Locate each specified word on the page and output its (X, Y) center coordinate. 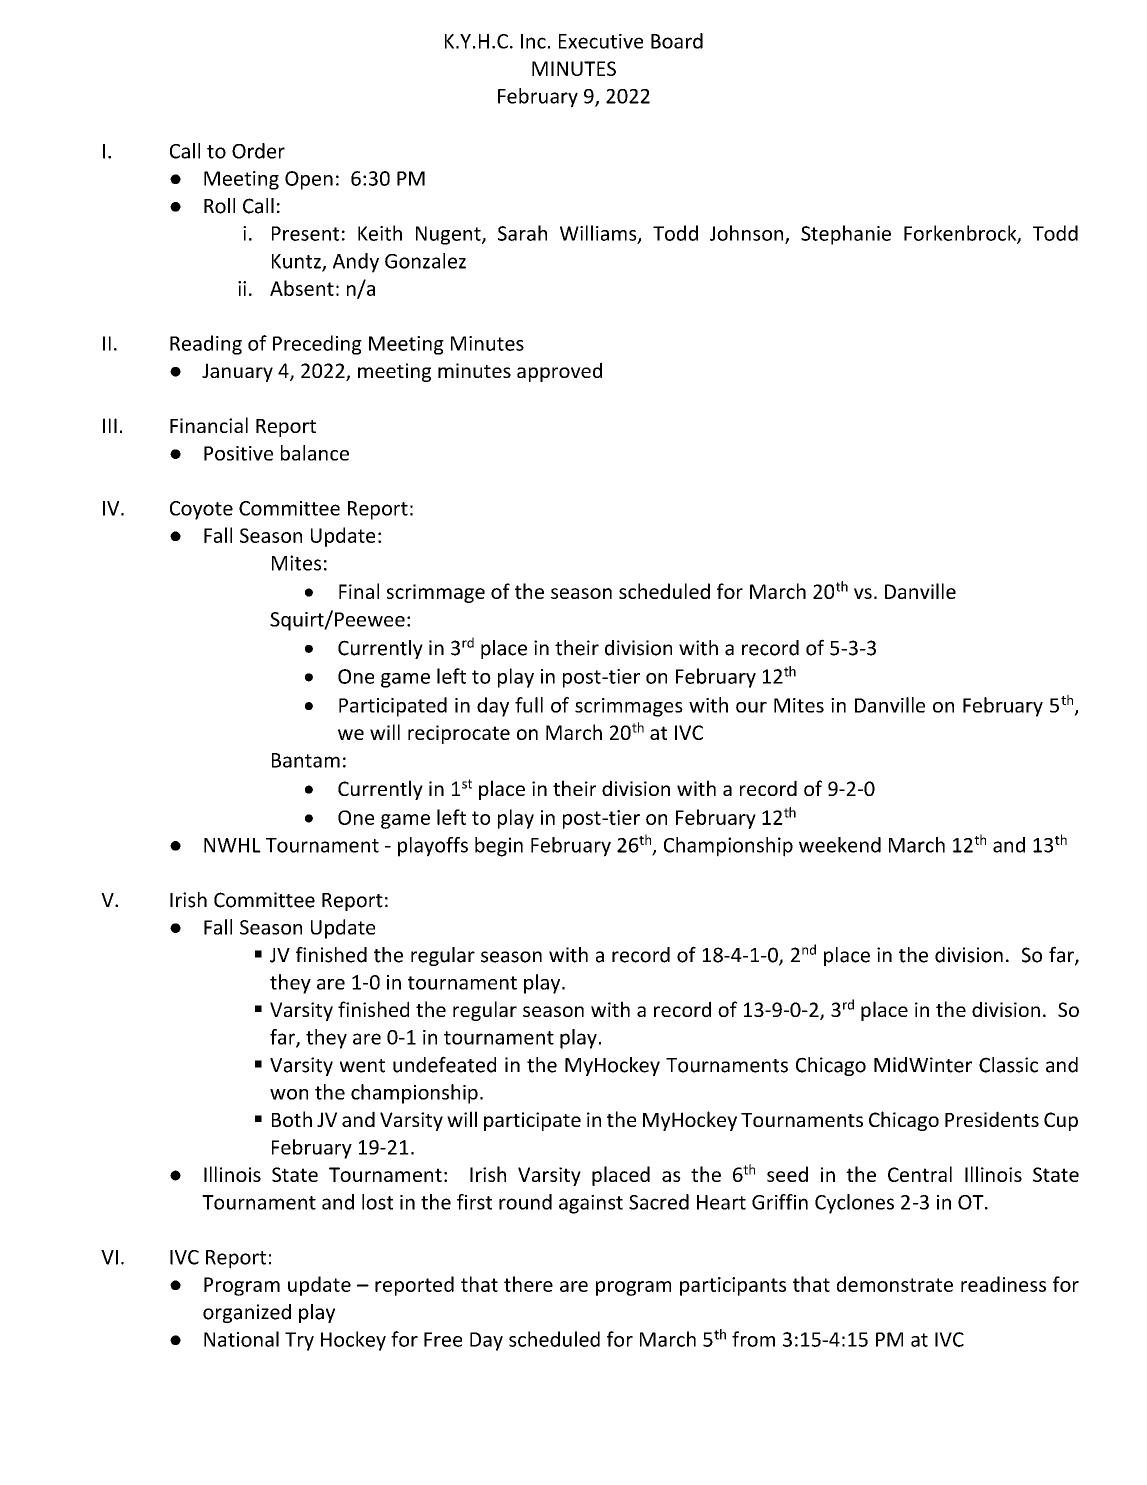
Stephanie (846, 235)
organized (247, 1313)
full (529, 705)
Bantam (306, 760)
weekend (840, 845)
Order (258, 151)
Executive (601, 41)
